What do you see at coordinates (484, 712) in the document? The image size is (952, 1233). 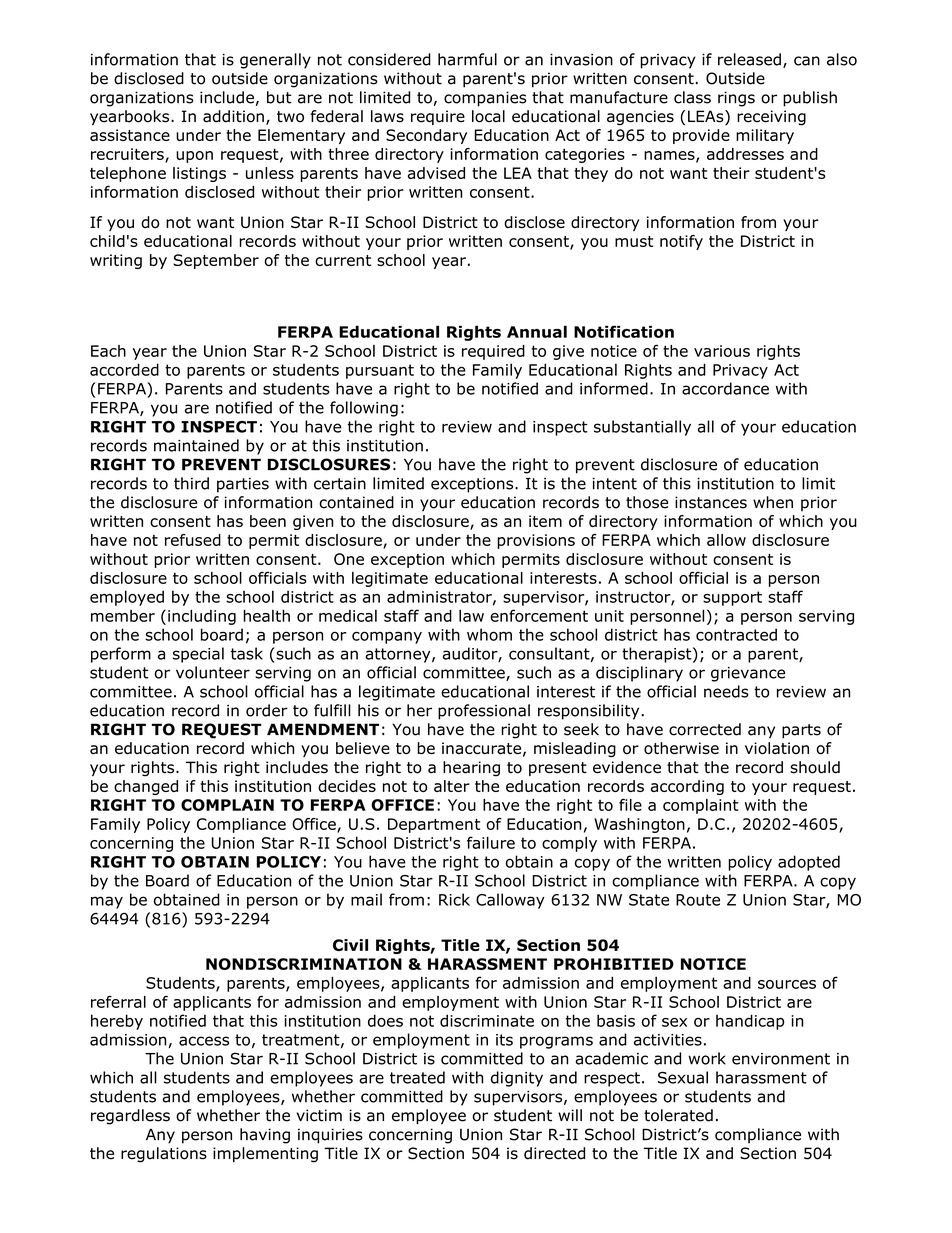 I see `professional` at bounding box center [484, 712].
